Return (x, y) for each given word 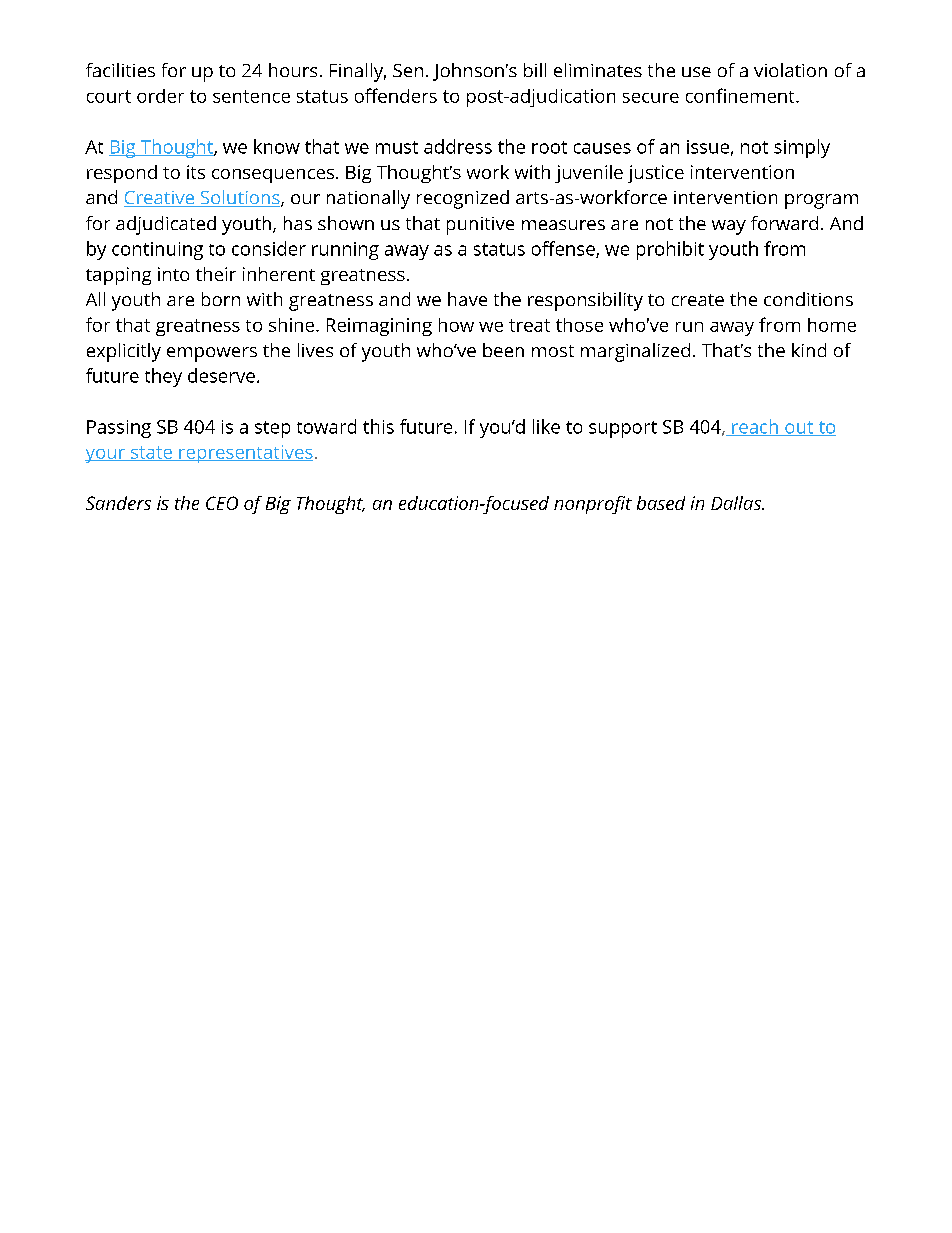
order (160, 96)
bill (535, 70)
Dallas (737, 503)
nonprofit (593, 505)
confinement (741, 95)
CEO (222, 503)
